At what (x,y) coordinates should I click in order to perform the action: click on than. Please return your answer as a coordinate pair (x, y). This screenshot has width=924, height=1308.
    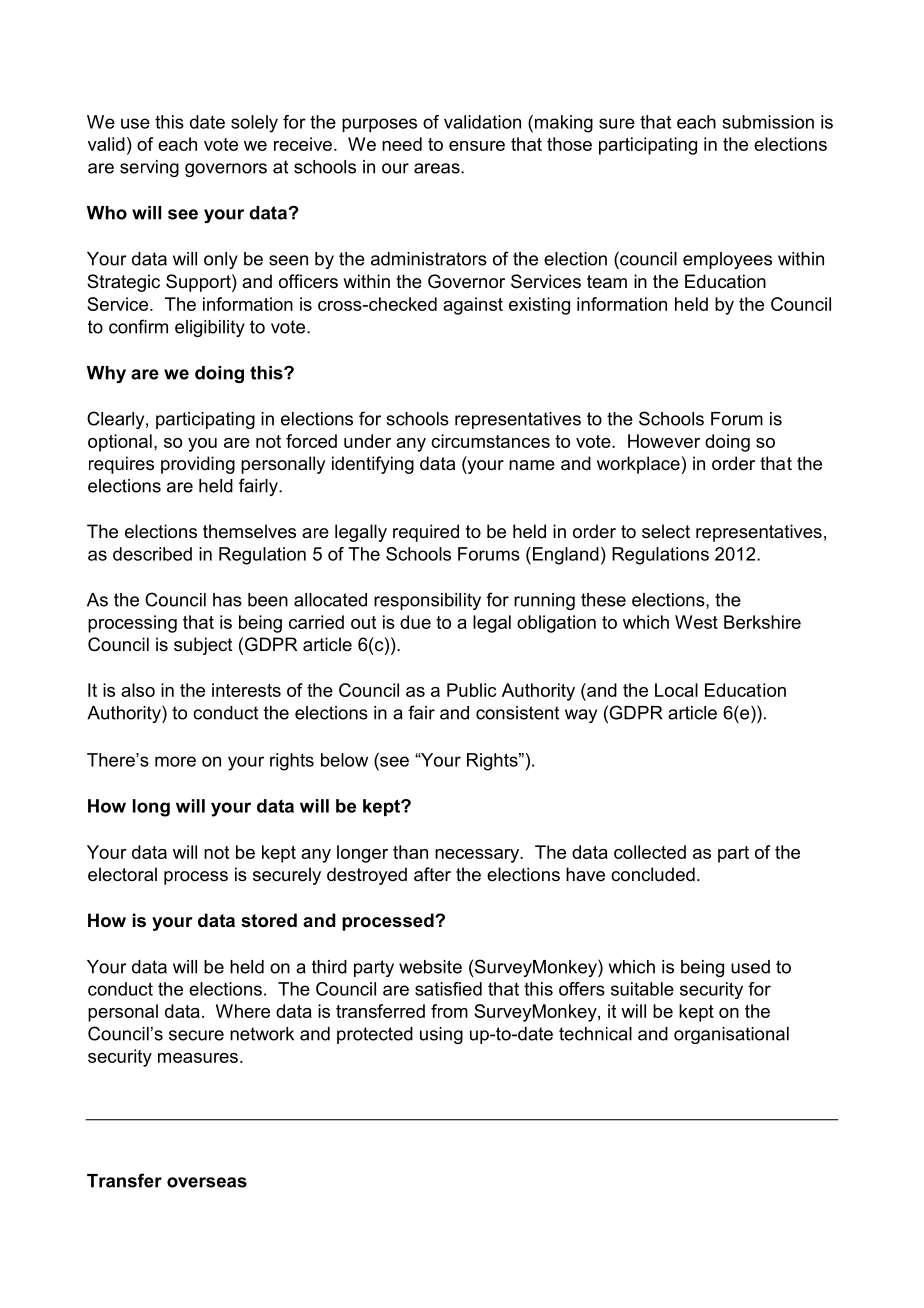
    Looking at the image, I should click on (410, 852).
